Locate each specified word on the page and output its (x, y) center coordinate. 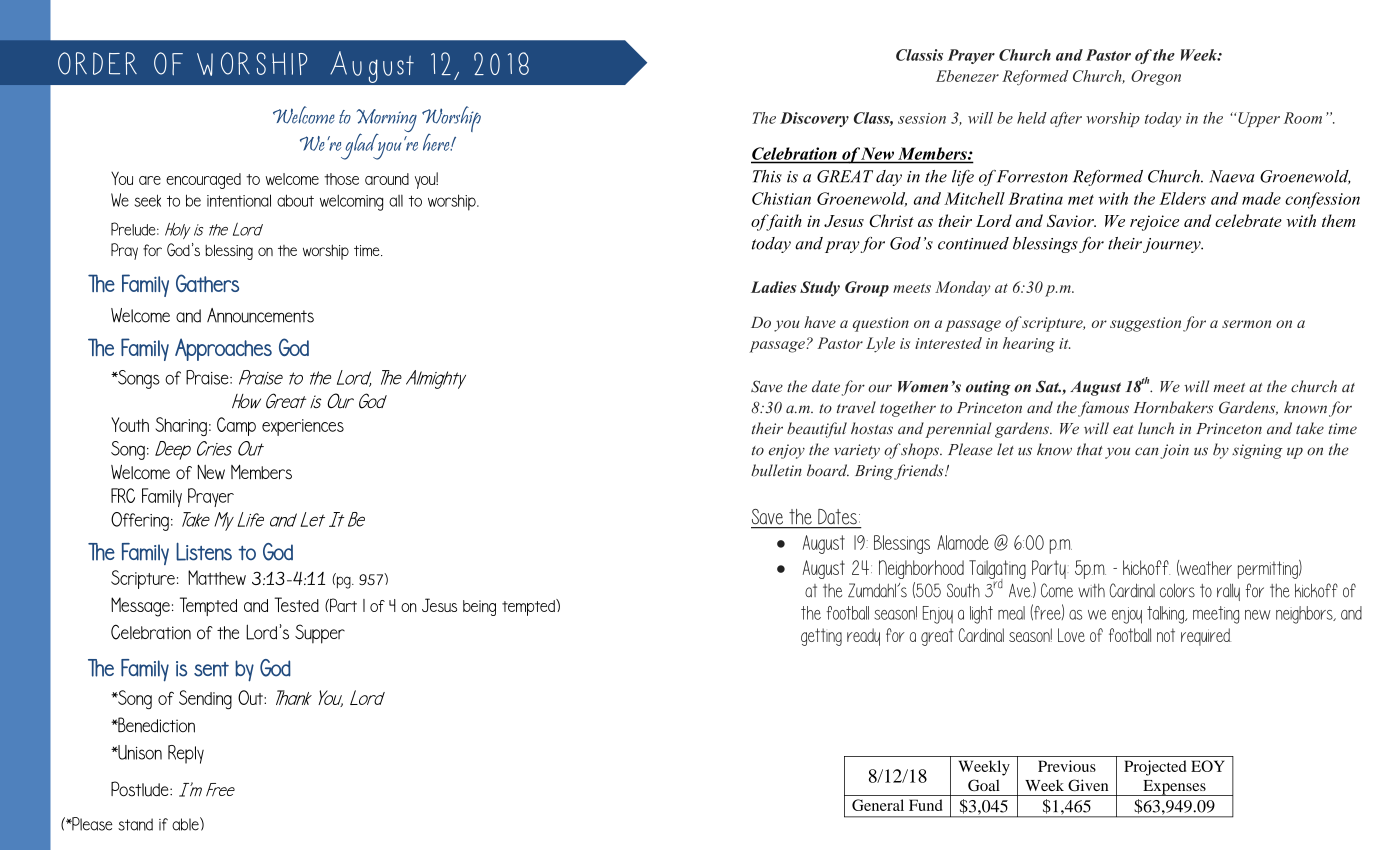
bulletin (776, 470)
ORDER (97, 63)
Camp (236, 426)
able (186, 824)
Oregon (1156, 78)
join (1174, 451)
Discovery (814, 119)
